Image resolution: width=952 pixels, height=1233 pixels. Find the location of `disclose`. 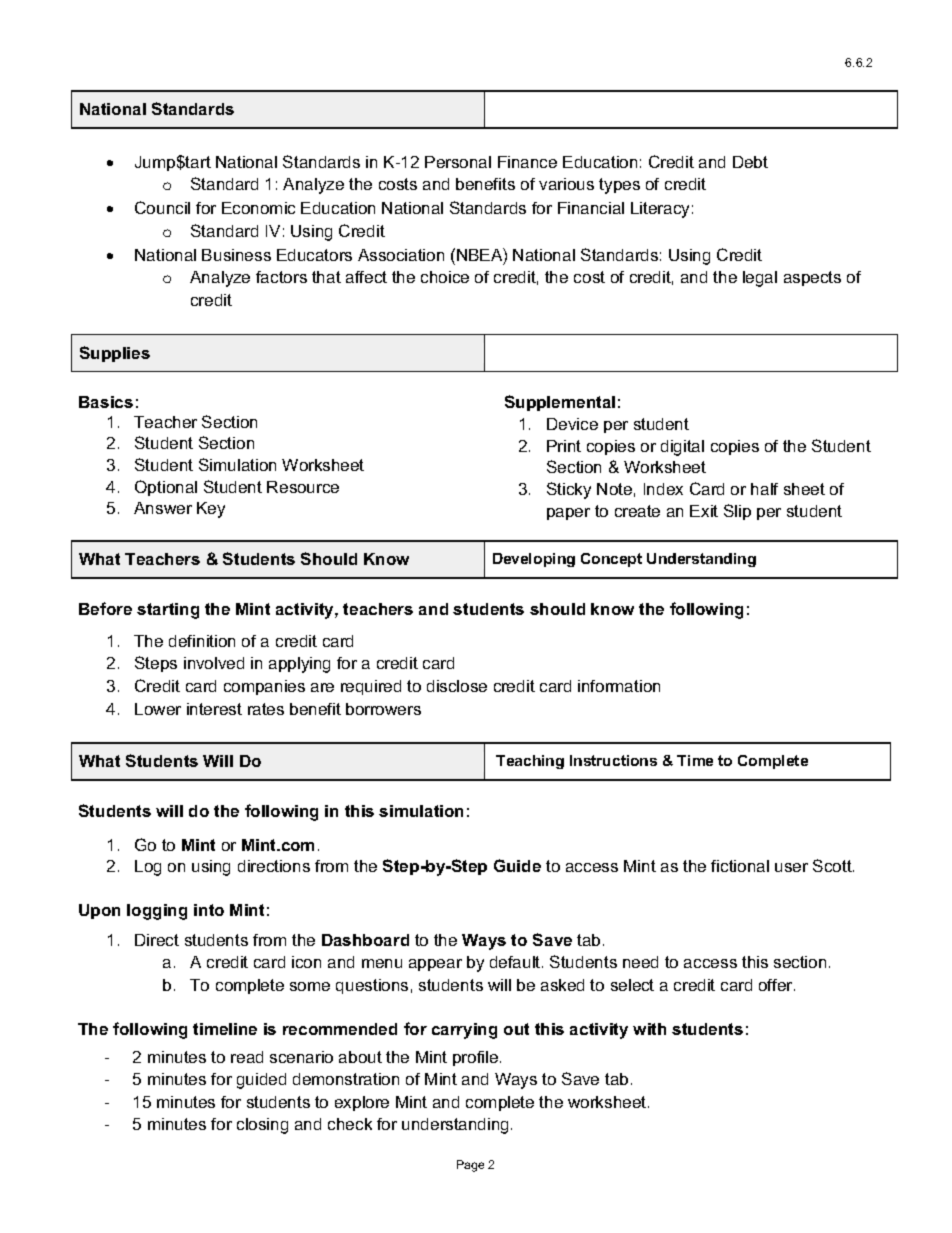

disclose is located at coordinates (457, 686).
